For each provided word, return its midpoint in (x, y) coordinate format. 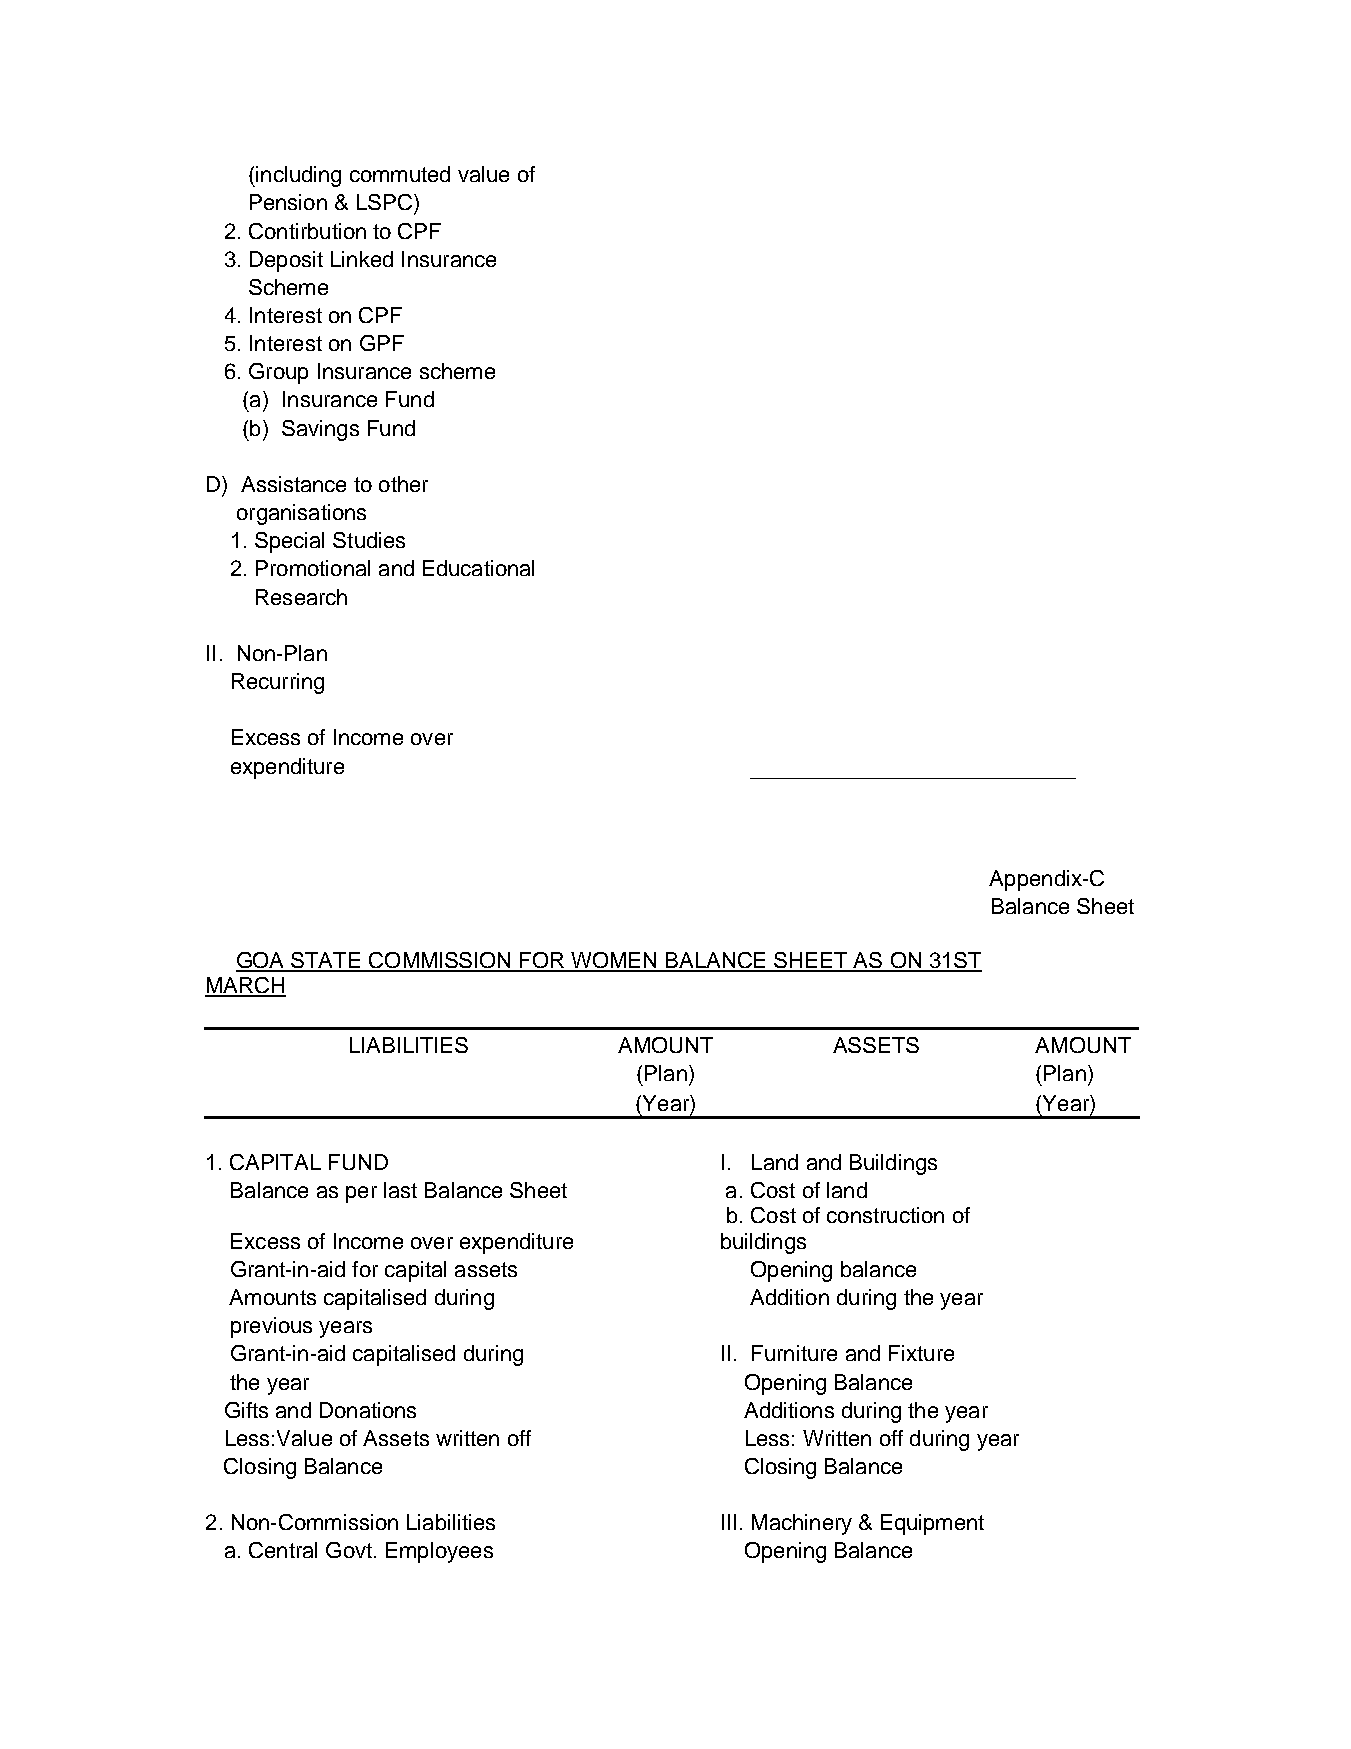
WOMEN (615, 961)
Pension (288, 202)
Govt (349, 1550)
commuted (400, 174)
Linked (362, 259)
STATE (326, 961)
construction (885, 1215)
